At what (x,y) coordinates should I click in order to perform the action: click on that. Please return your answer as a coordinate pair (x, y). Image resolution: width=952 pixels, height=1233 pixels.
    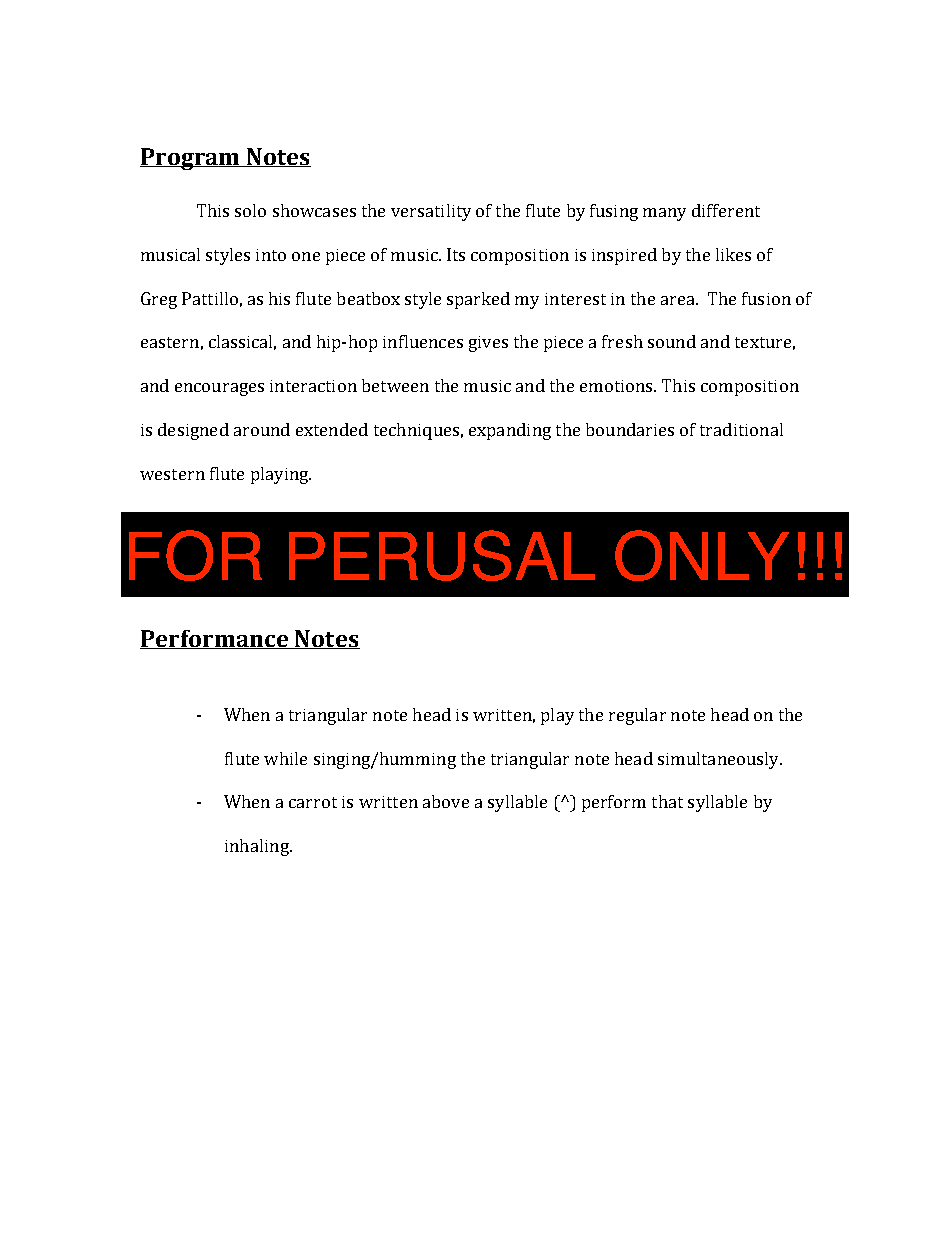
    Looking at the image, I should click on (667, 801).
